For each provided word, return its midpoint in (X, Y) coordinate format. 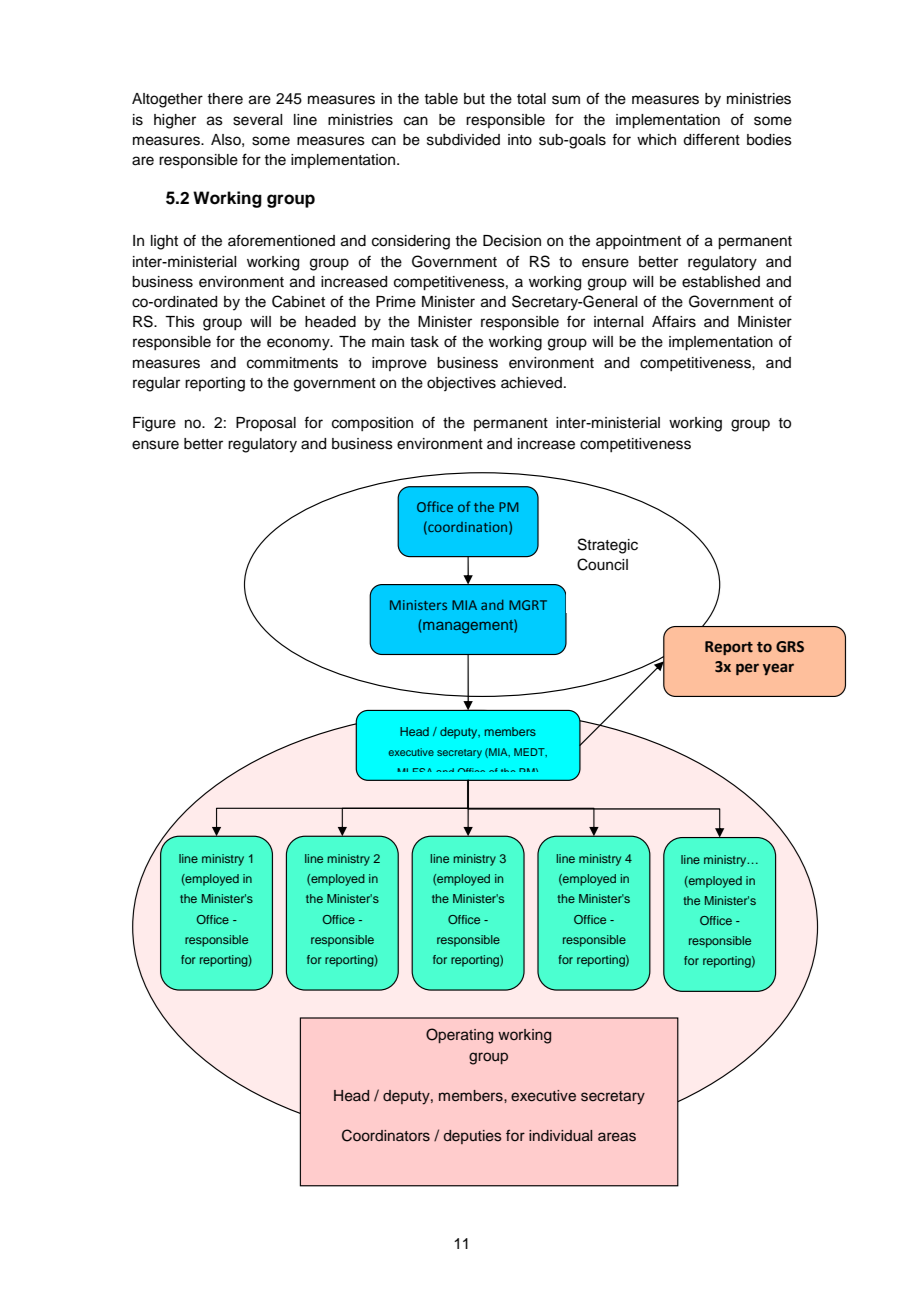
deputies (473, 1137)
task (424, 342)
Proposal (266, 424)
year (778, 669)
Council (602, 564)
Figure (154, 424)
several (257, 120)
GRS (790, 647)
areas (617, 1137)
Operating (459, 1036)
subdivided (463, 140)
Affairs (674, 321)
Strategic (608, 546)
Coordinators (386, 1135)
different (711, 139)
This (180, 322)
